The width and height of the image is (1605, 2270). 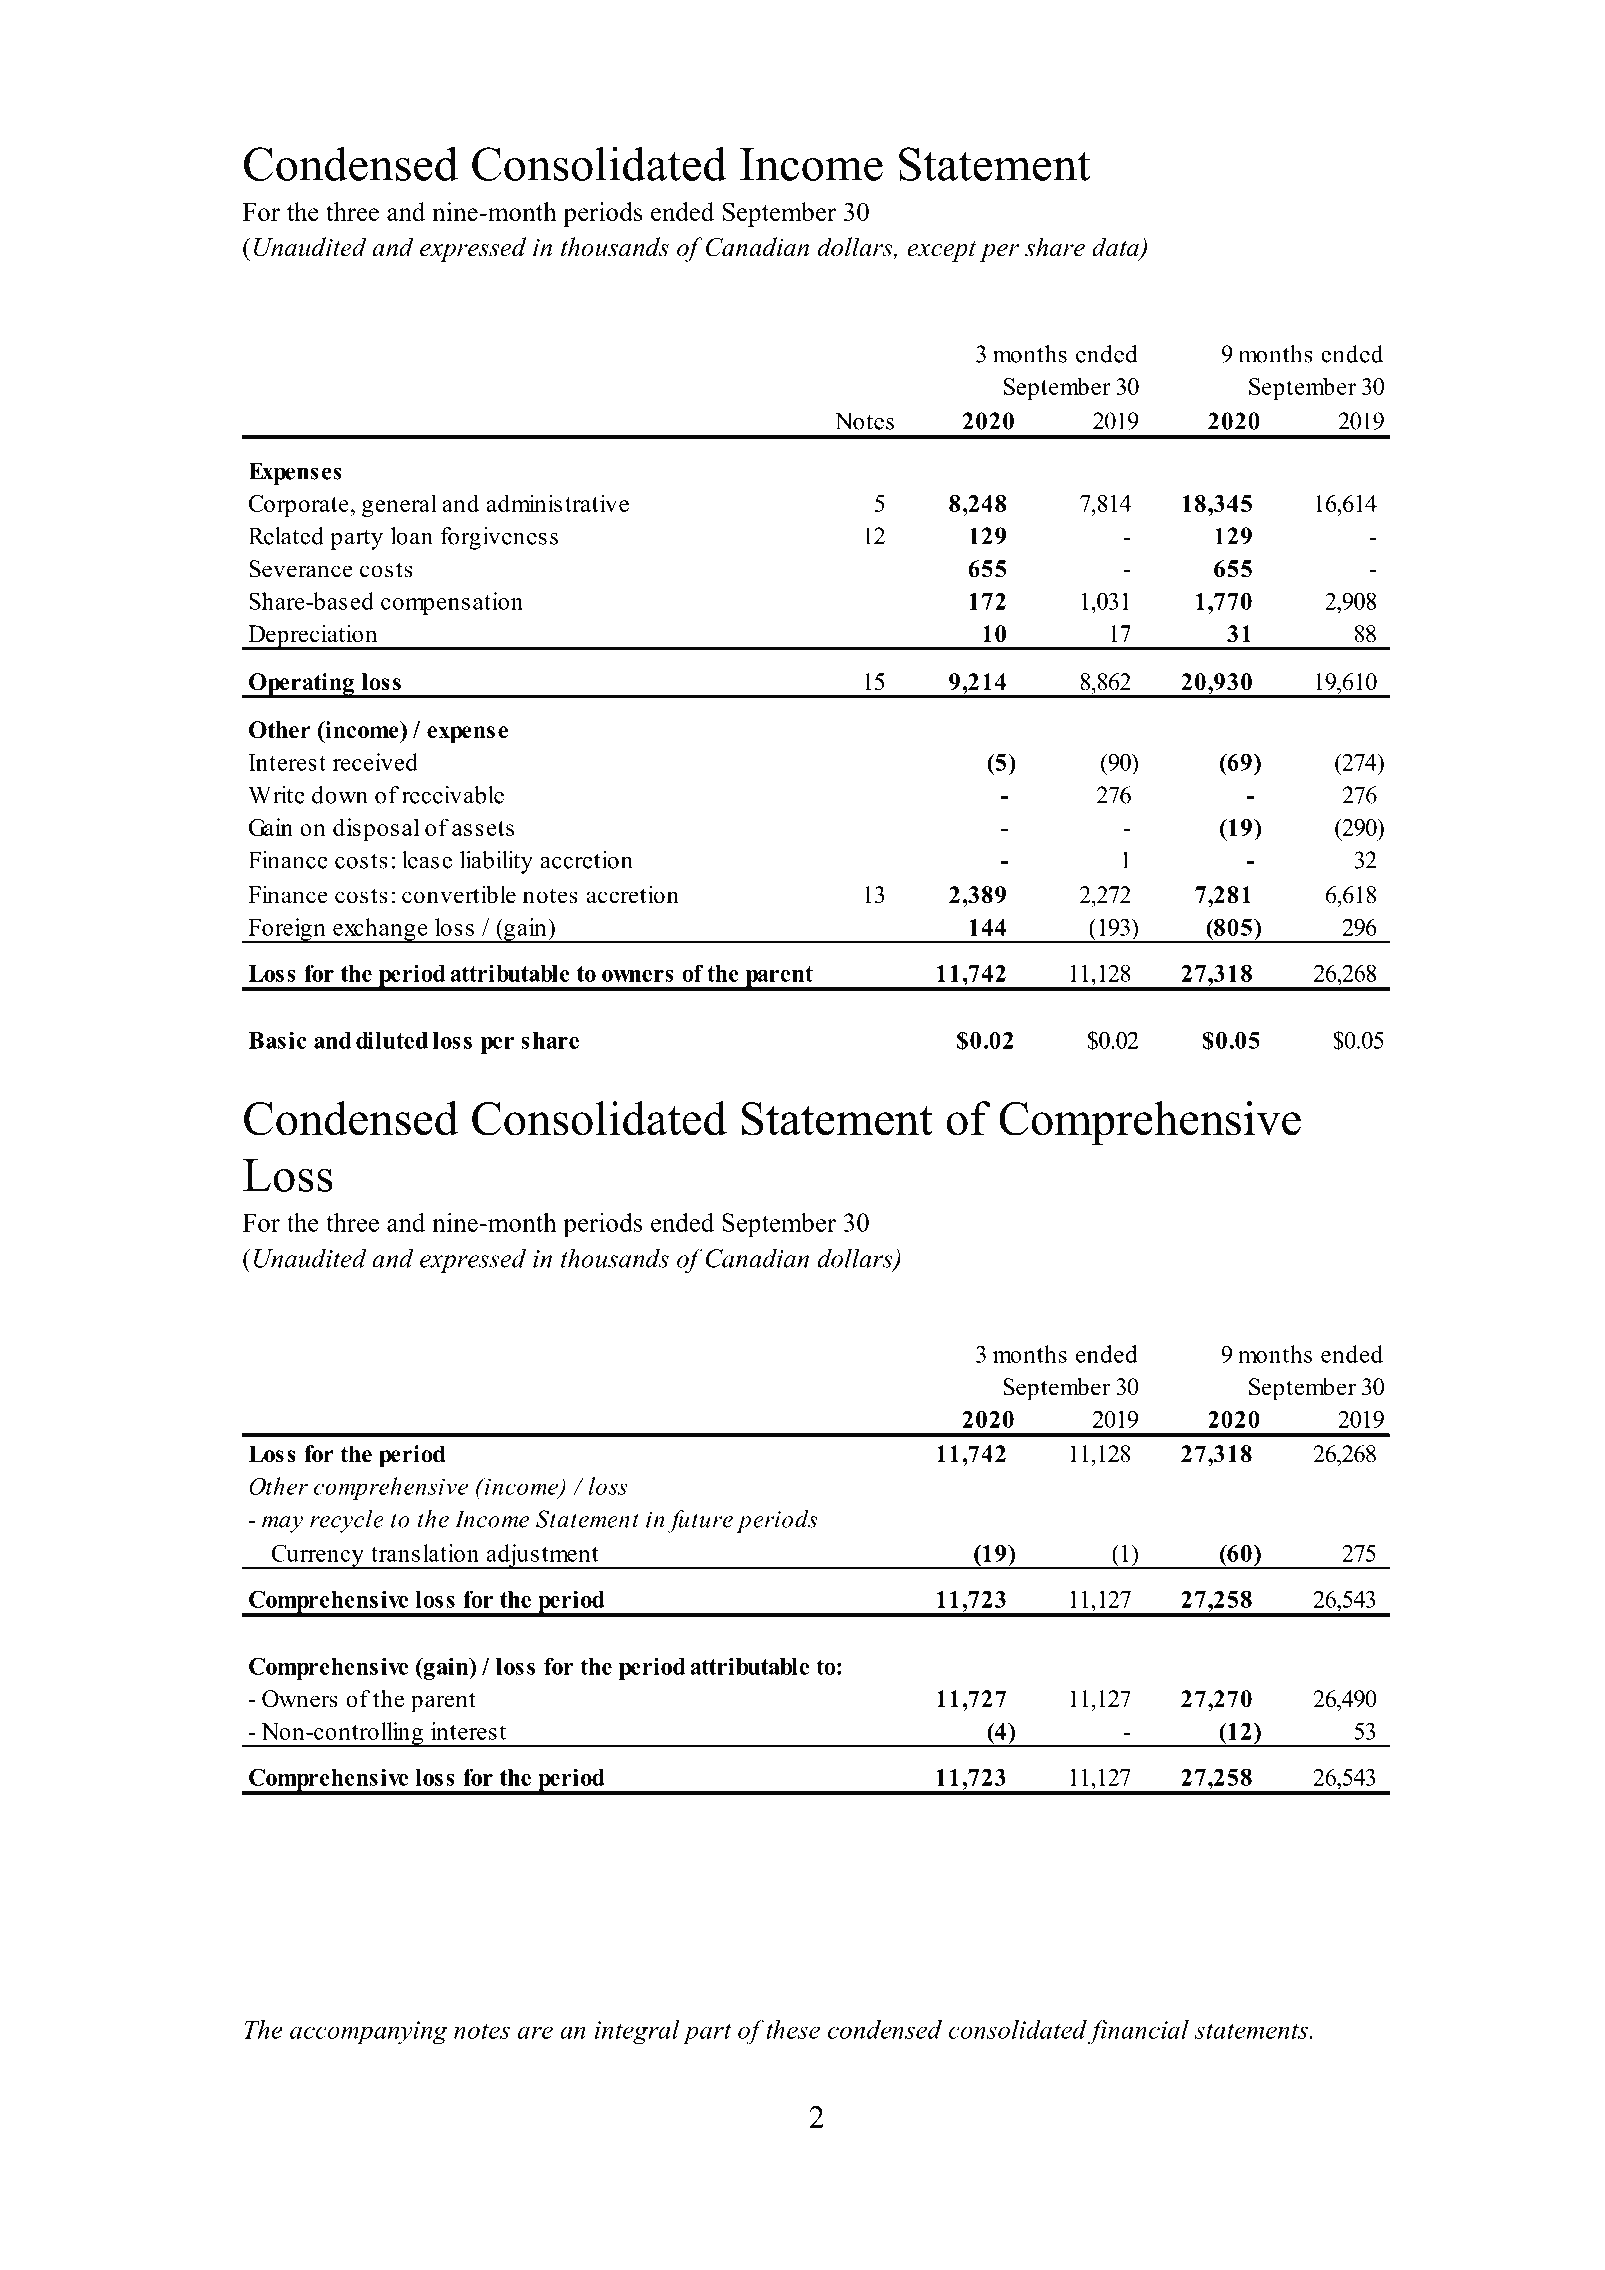 What do you see at coordinates (369, 2033) in the image?
I see `accompanying` at bounding box center [369, 2033].
